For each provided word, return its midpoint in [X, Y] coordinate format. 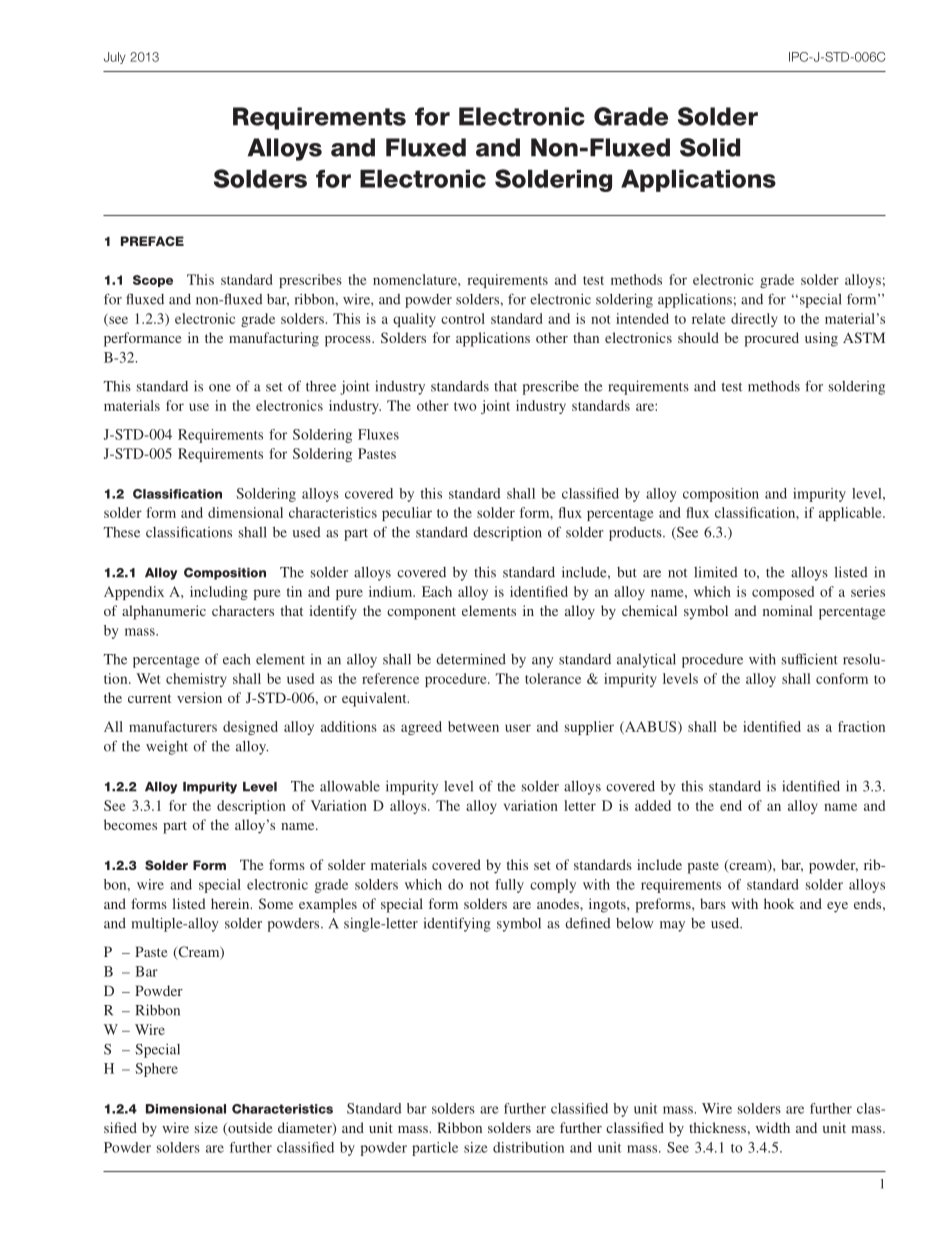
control [463, 318]
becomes [130, 824]
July [115, 58]
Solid [710, 147]
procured [772, 339]
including [219, 593]
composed [783, 593]
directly [754, 320]
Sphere [157, 1070]
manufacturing [274, 339]
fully [509, 886]
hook [779, 903]
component [421, 613]
